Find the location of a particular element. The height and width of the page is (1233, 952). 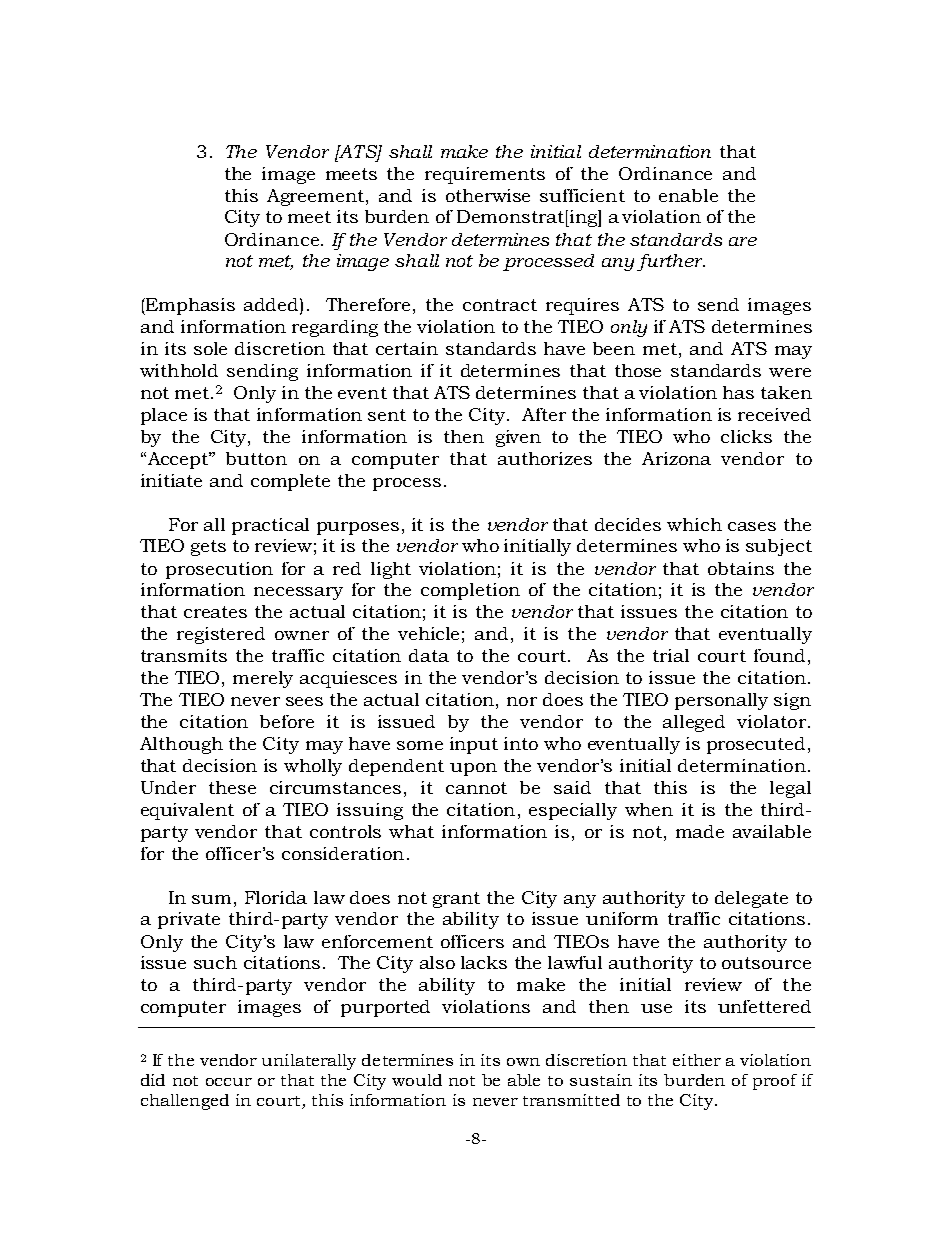

clicks is located at coordinates (746, 436).
